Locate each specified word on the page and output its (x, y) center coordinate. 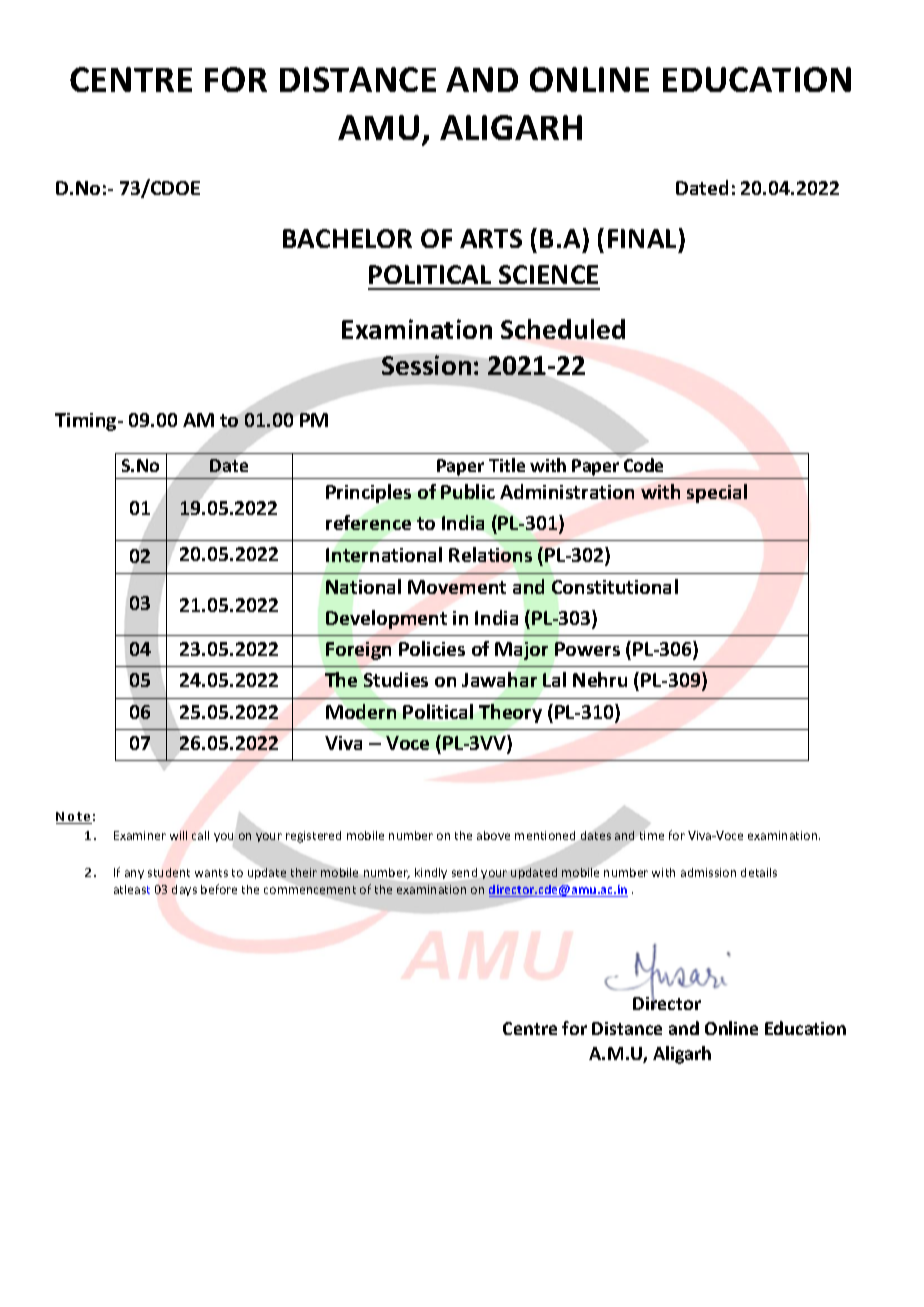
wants (211, 873)
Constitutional (615, 586)
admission (708, 872)
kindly (431, 873)
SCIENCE (548, 274)
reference (368, 522)
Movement (457, 587)
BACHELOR (347, 238)
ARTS (491, 238)
